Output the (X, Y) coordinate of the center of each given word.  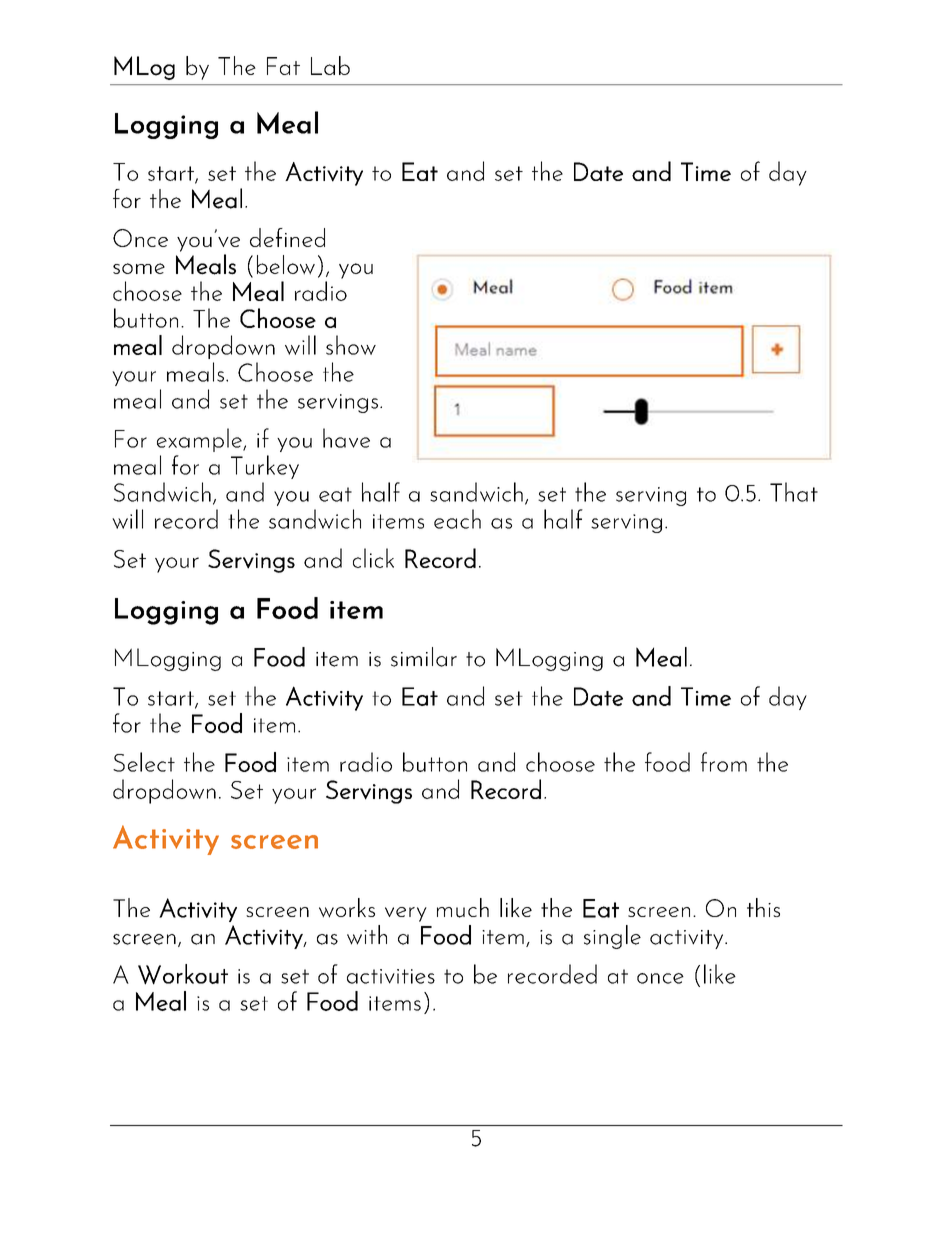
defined (287, 237)
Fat (283, 66)
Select (144, 762)
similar (424, 657)
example (200, 440)
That (794, 492)
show (351, 345)
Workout (183, 974)
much (463, 908)
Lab (330, 65)
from (724, 762)
